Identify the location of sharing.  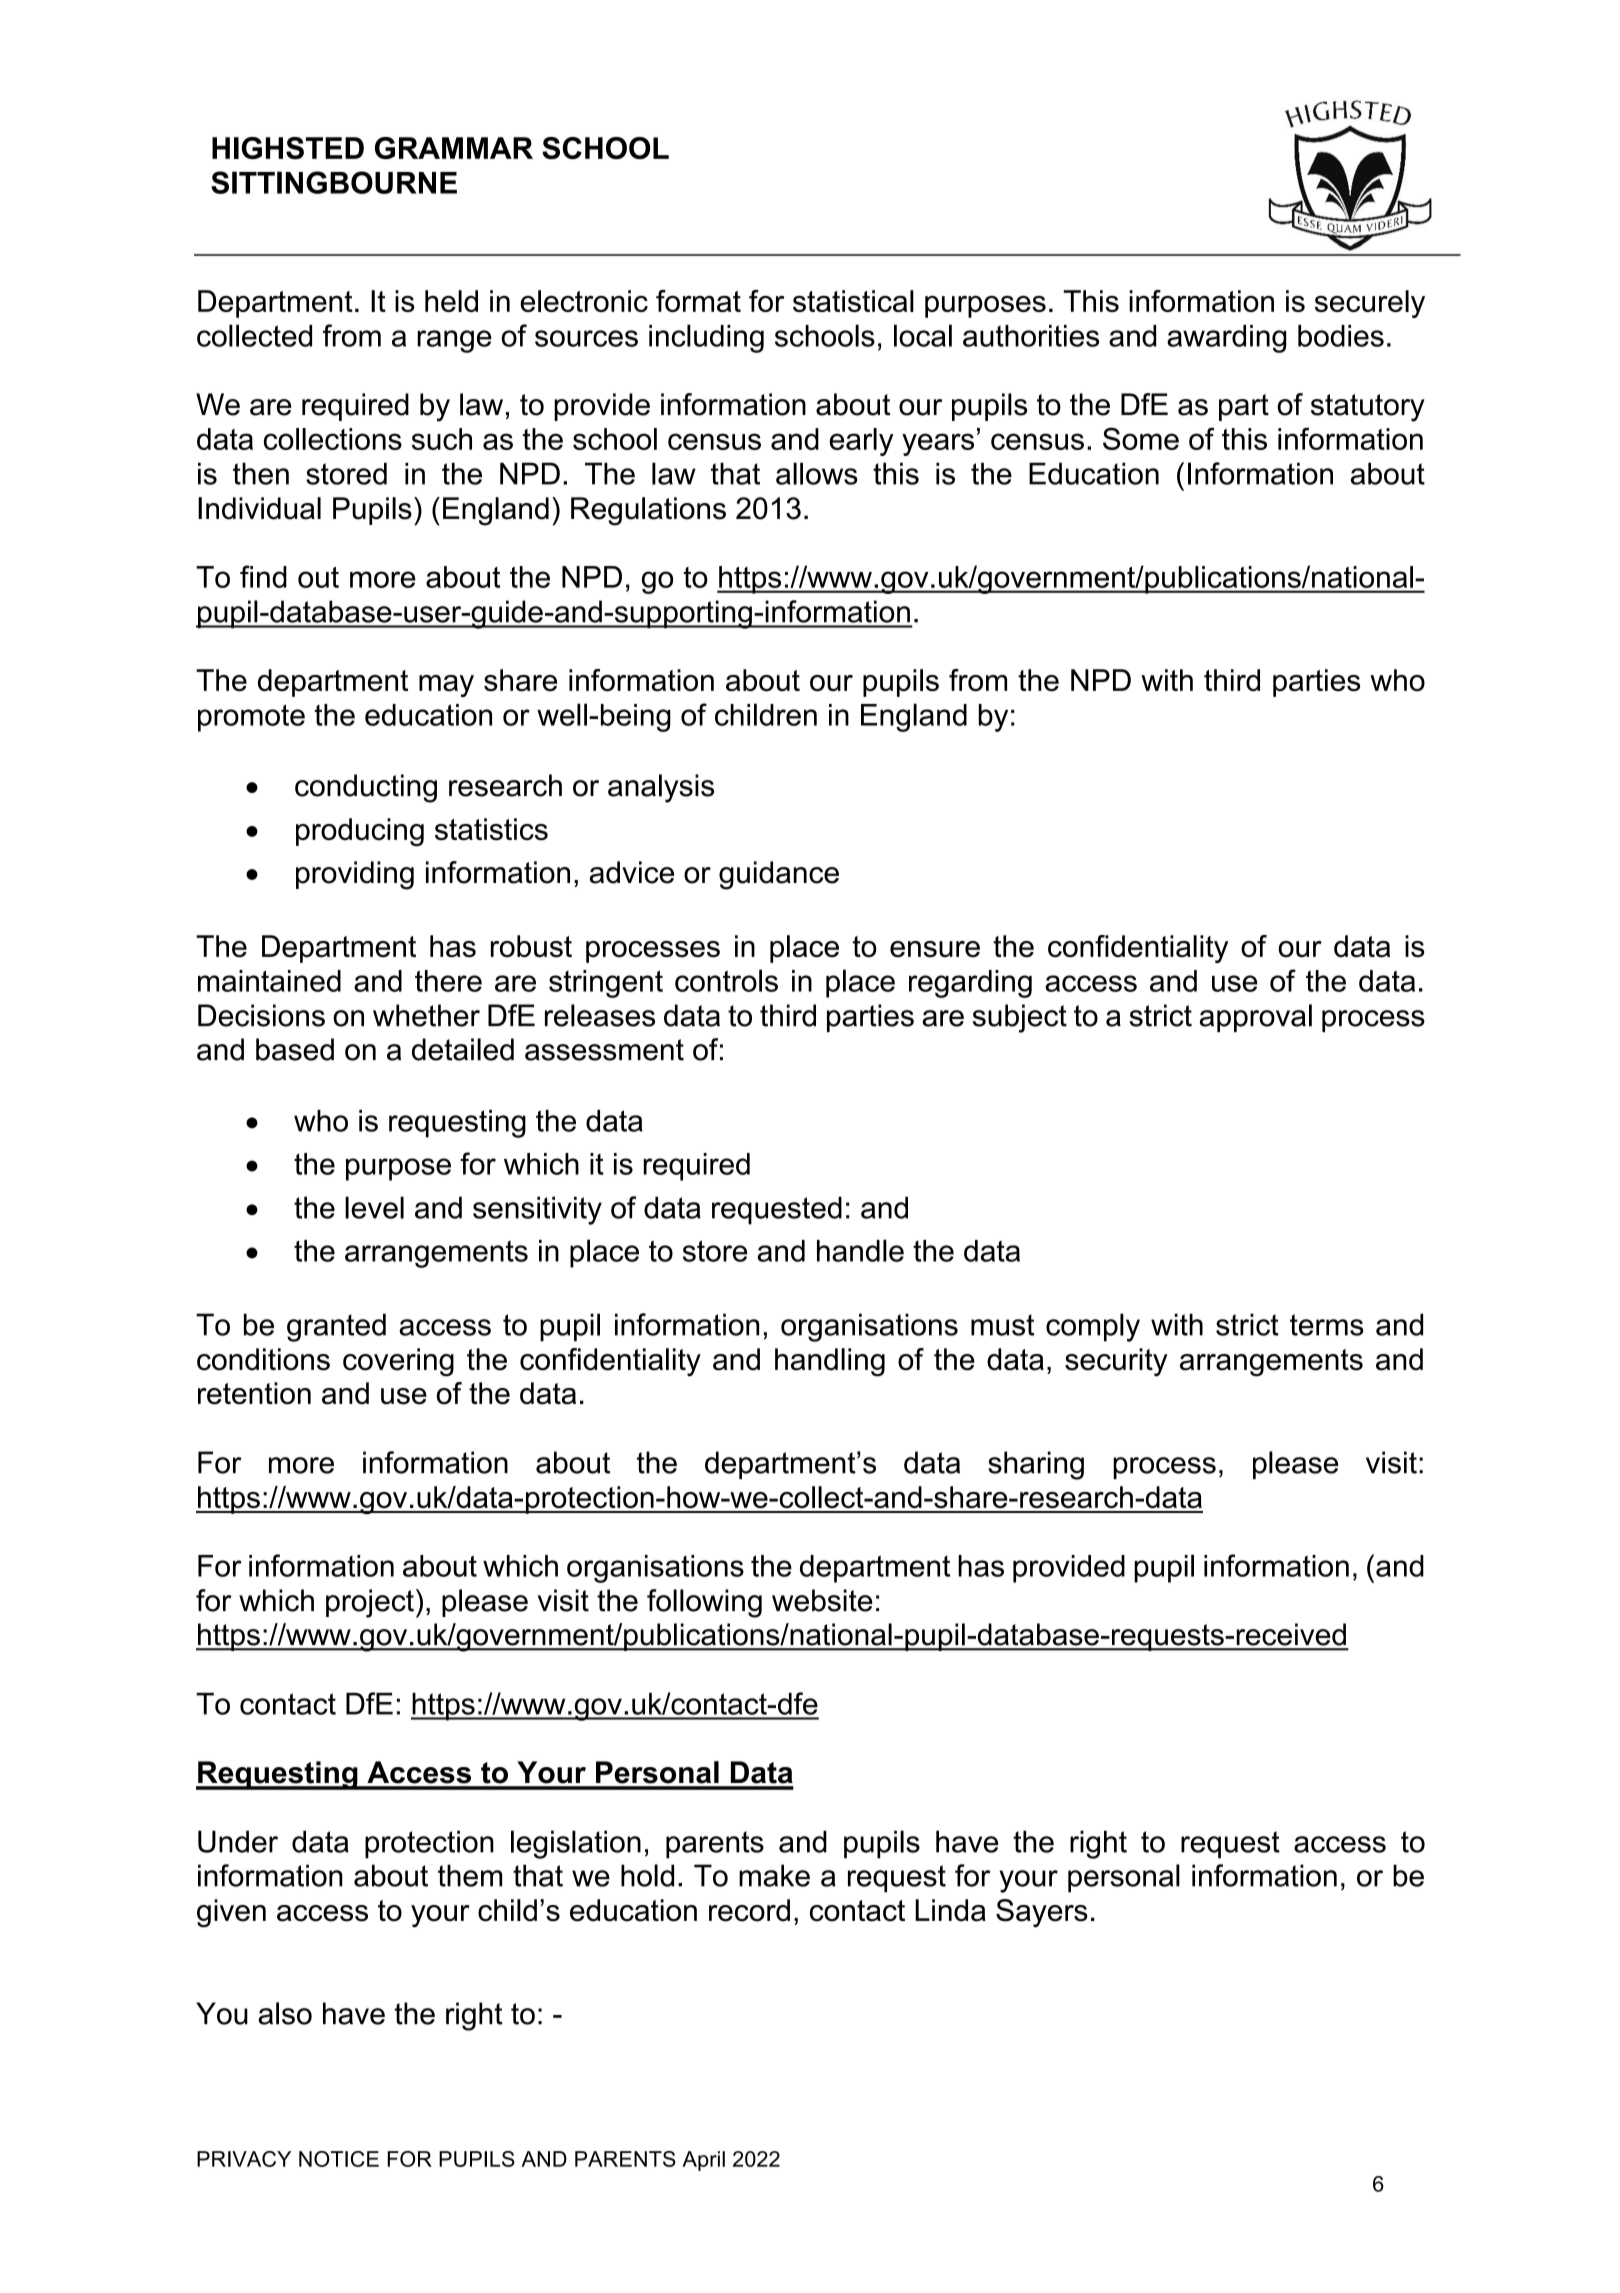
(1036, 1465).
